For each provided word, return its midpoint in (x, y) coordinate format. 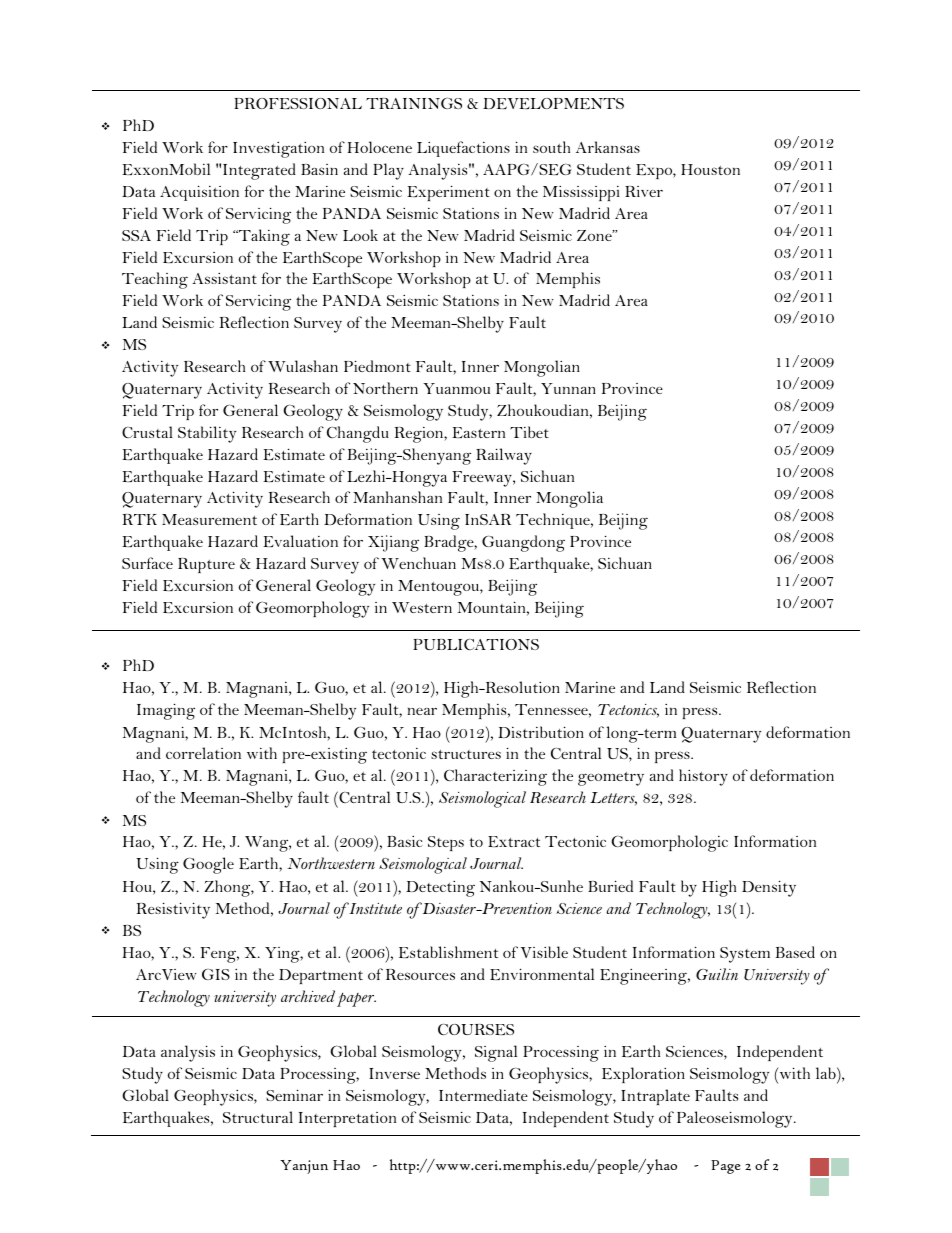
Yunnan (568, 388)
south (551, 147)
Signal (496, 1053)
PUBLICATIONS (476, 644)
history (703, 777)
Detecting (440, 889)
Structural (258, 1117)
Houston (710, 169)
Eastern (478, 432)
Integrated (259, 171)
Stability (207, 434)
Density (769, 888)
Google (208, 865)
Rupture (206, 565)
